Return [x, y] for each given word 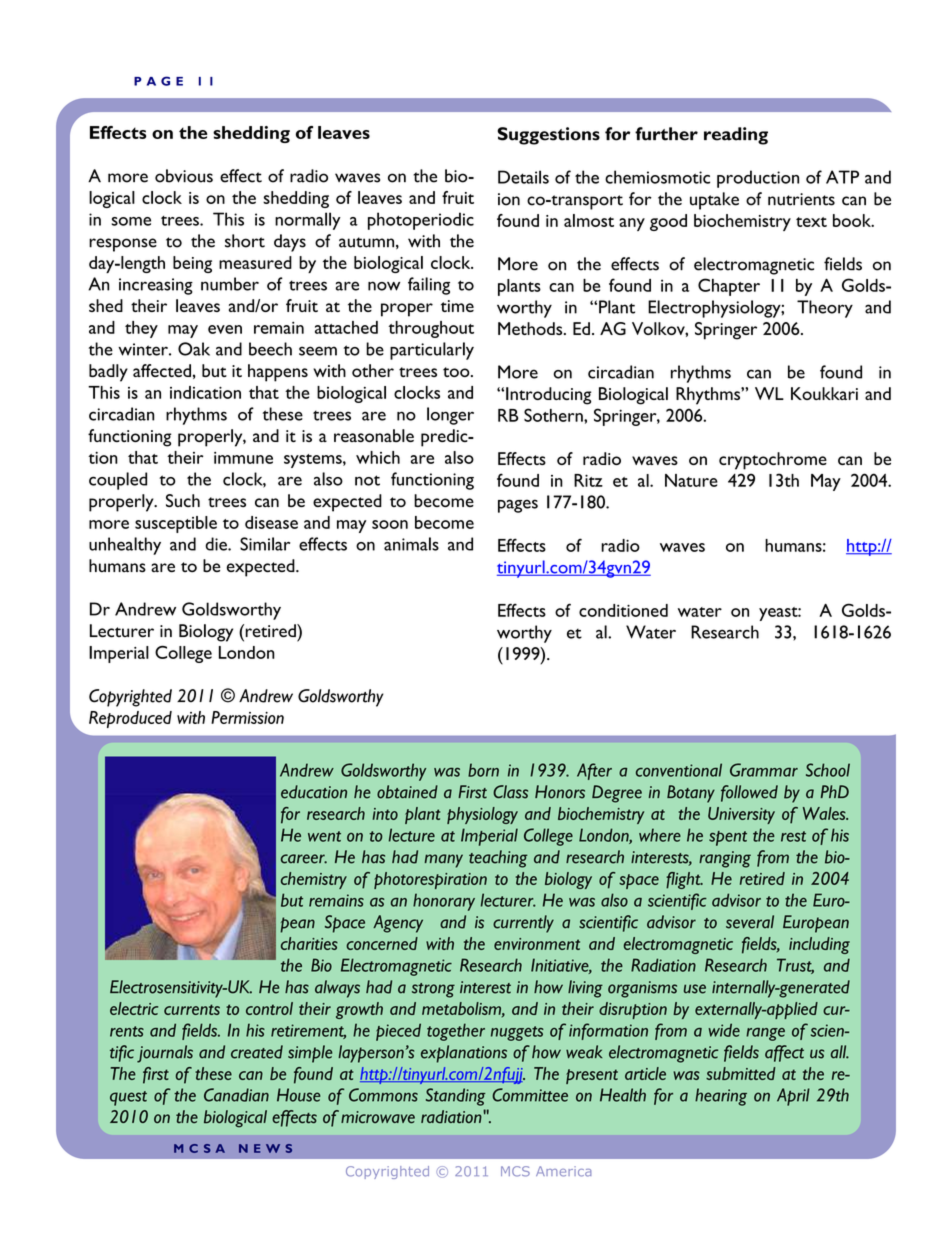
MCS [515, 1171]
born [483, 770]
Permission [247, 717]
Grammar [764, 770]
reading [736, 136]
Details [523, 177]
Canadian [236, 1095]
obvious [184, 176]
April [793, 1097]
